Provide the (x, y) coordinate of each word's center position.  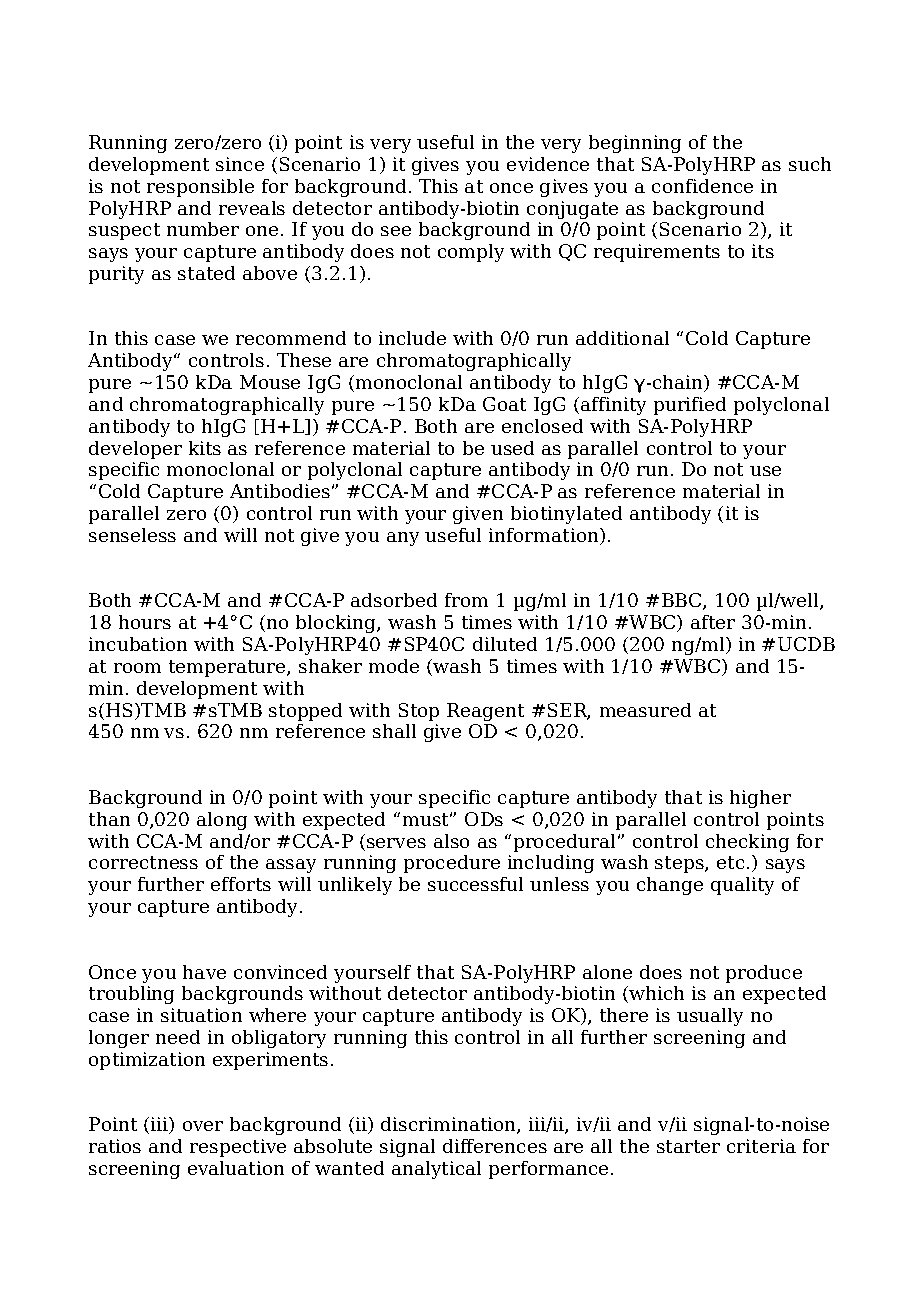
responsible (200, 188)
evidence (548, 164)
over (203, 1126)
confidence (702, 186)
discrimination (449, 1125)
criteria (761, 1146)
